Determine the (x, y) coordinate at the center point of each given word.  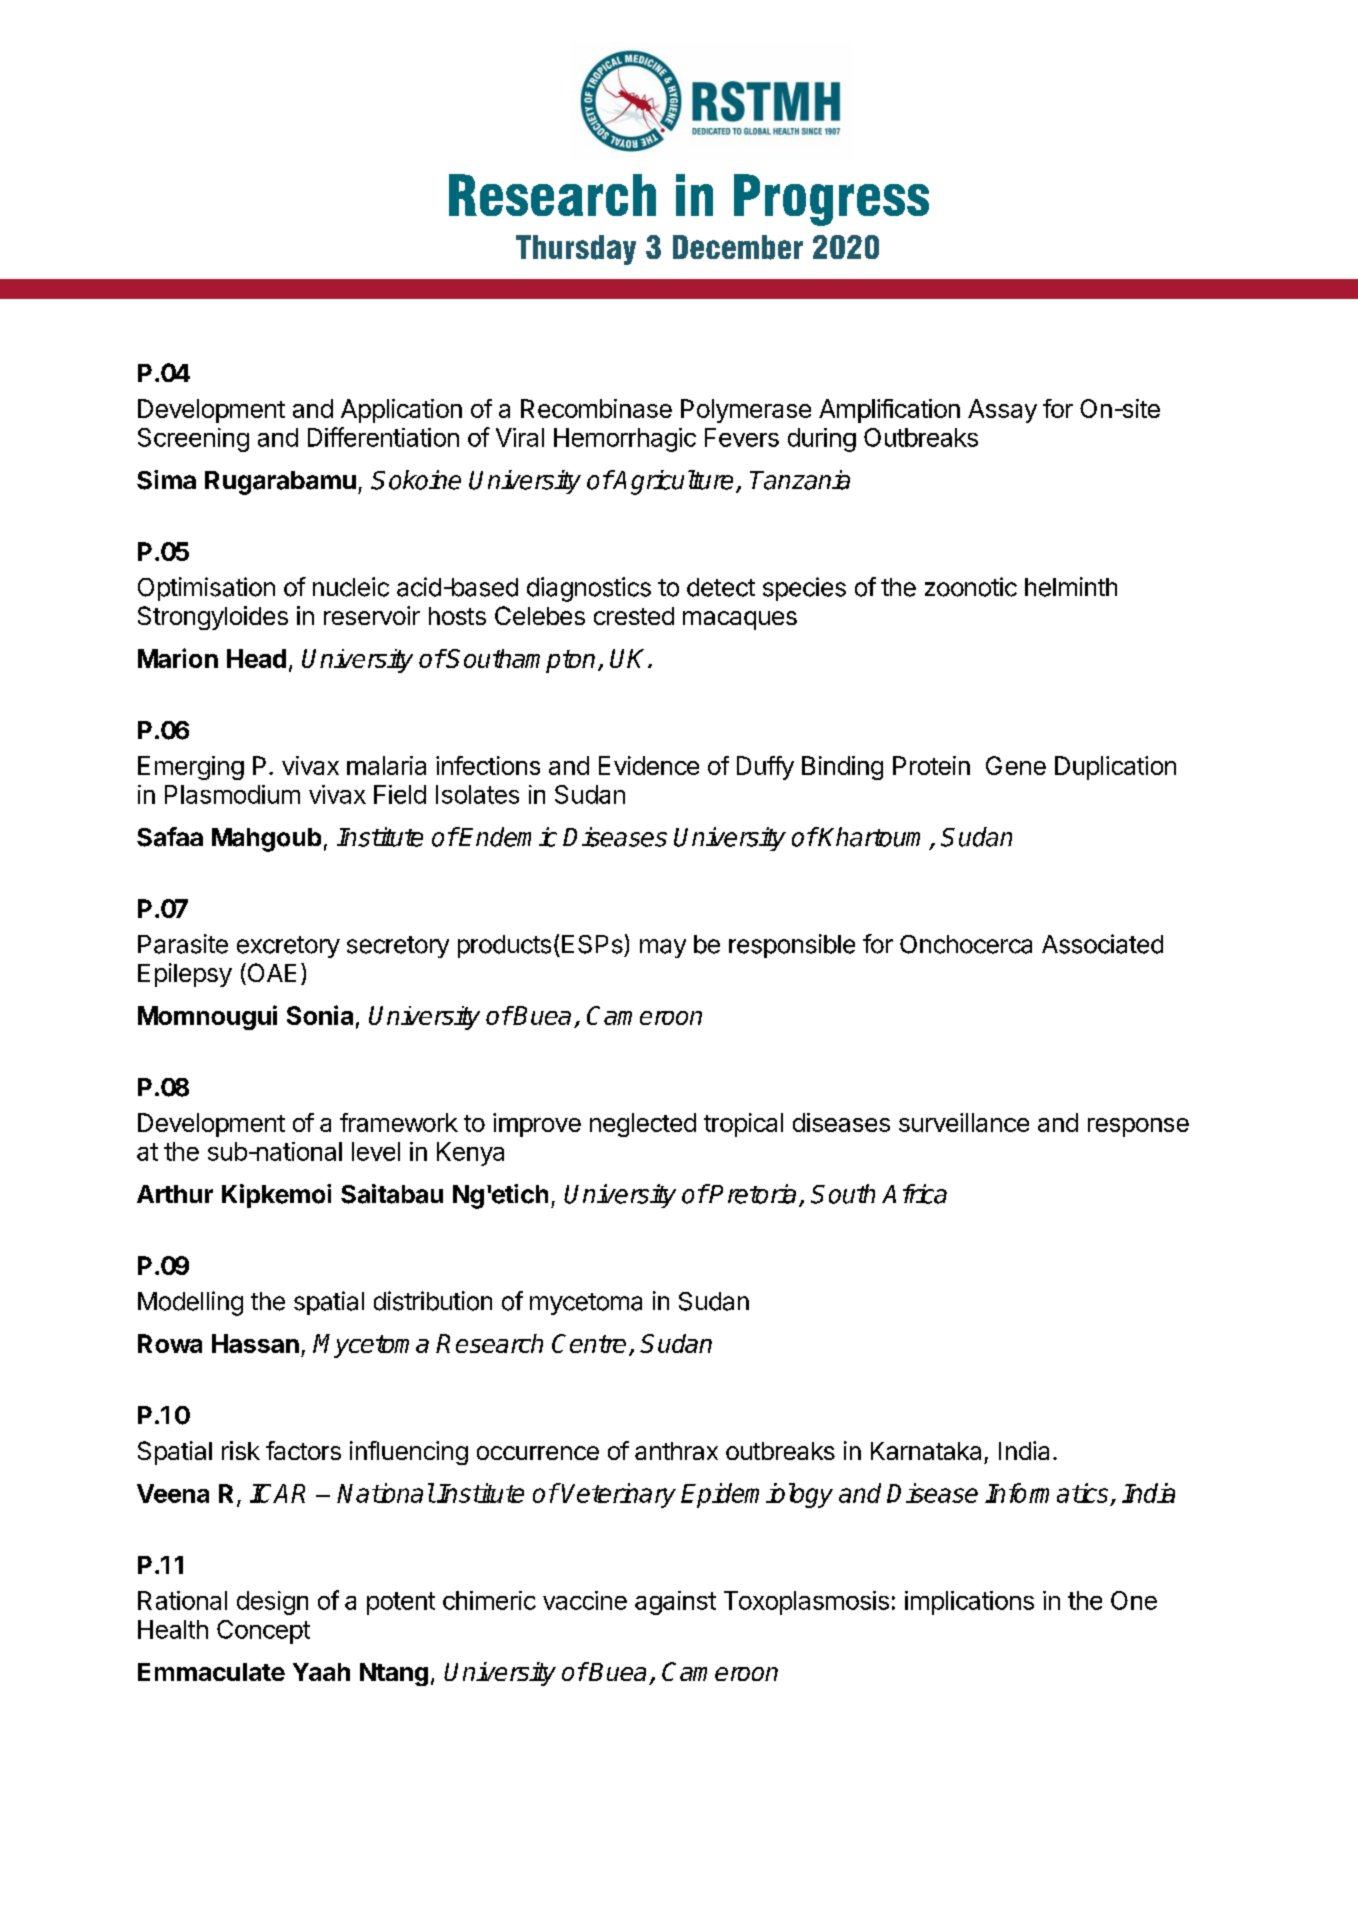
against (675, 1603)
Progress (831, 200)
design (272, 1603)
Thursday (576, 250)
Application (401, 411)
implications (969, 1603)
